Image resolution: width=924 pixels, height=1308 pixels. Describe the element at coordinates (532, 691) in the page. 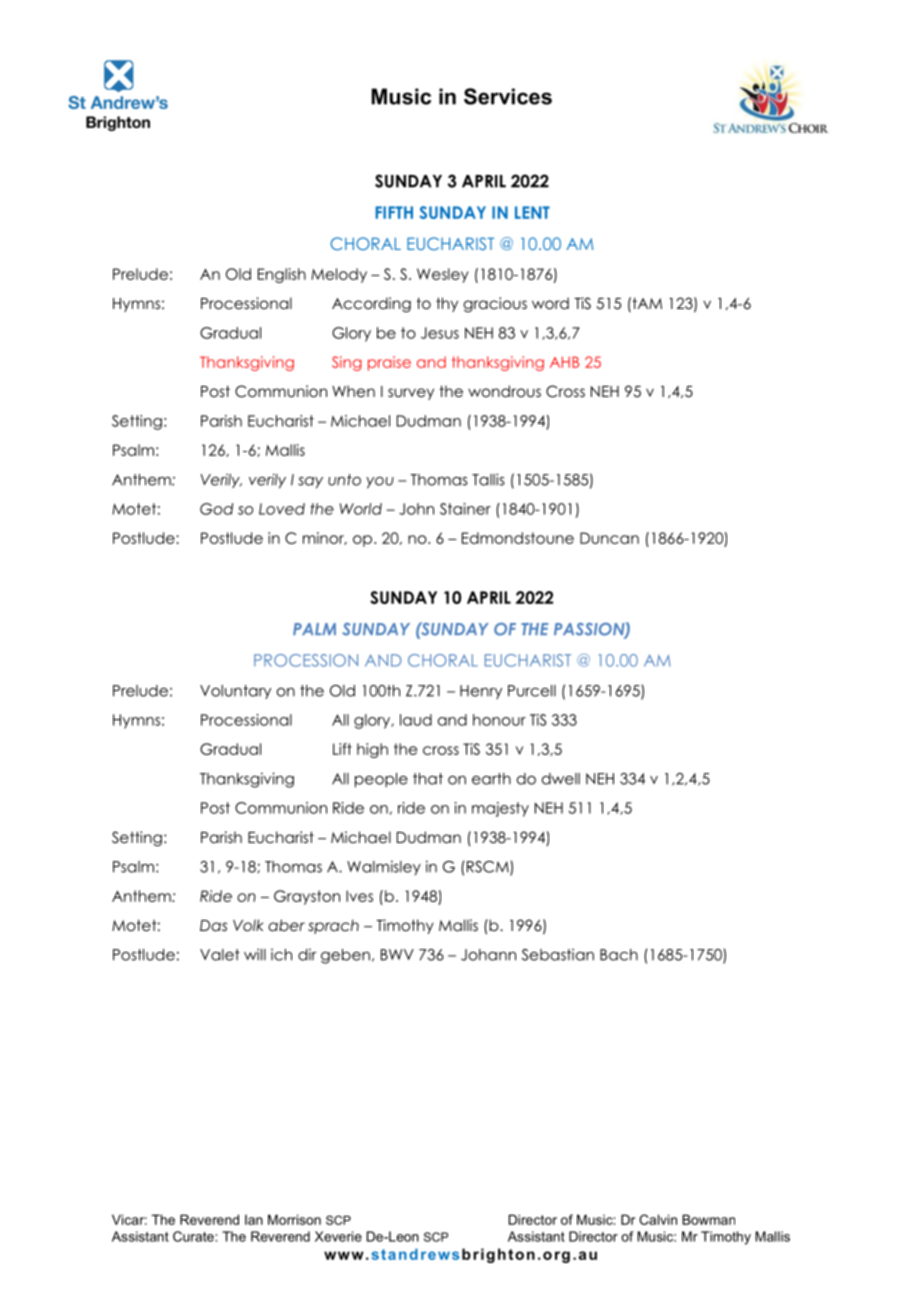

I see `Purcell` at that location.
